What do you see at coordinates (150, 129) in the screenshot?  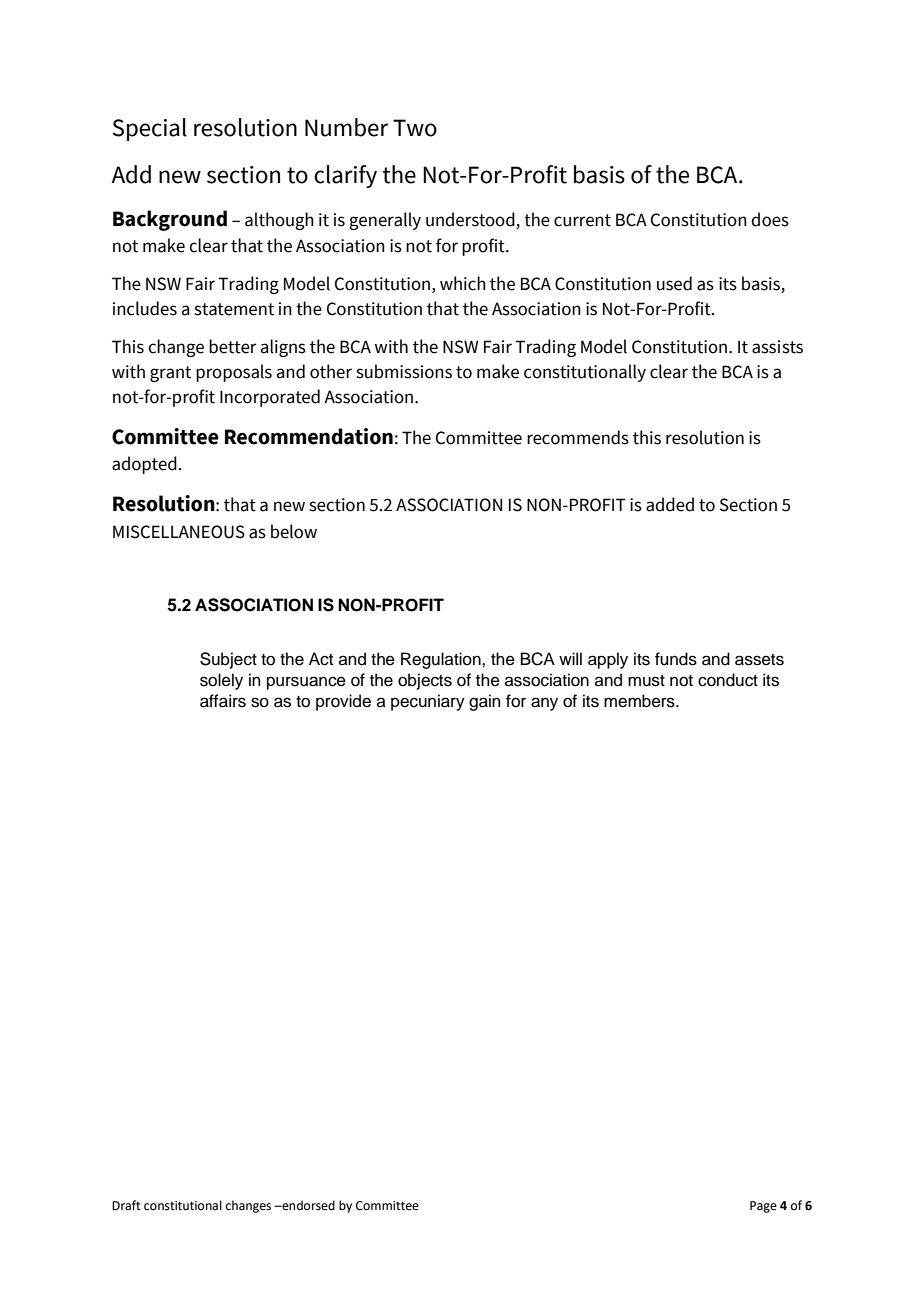 I see `Special` at bounding box center [150, 129].
